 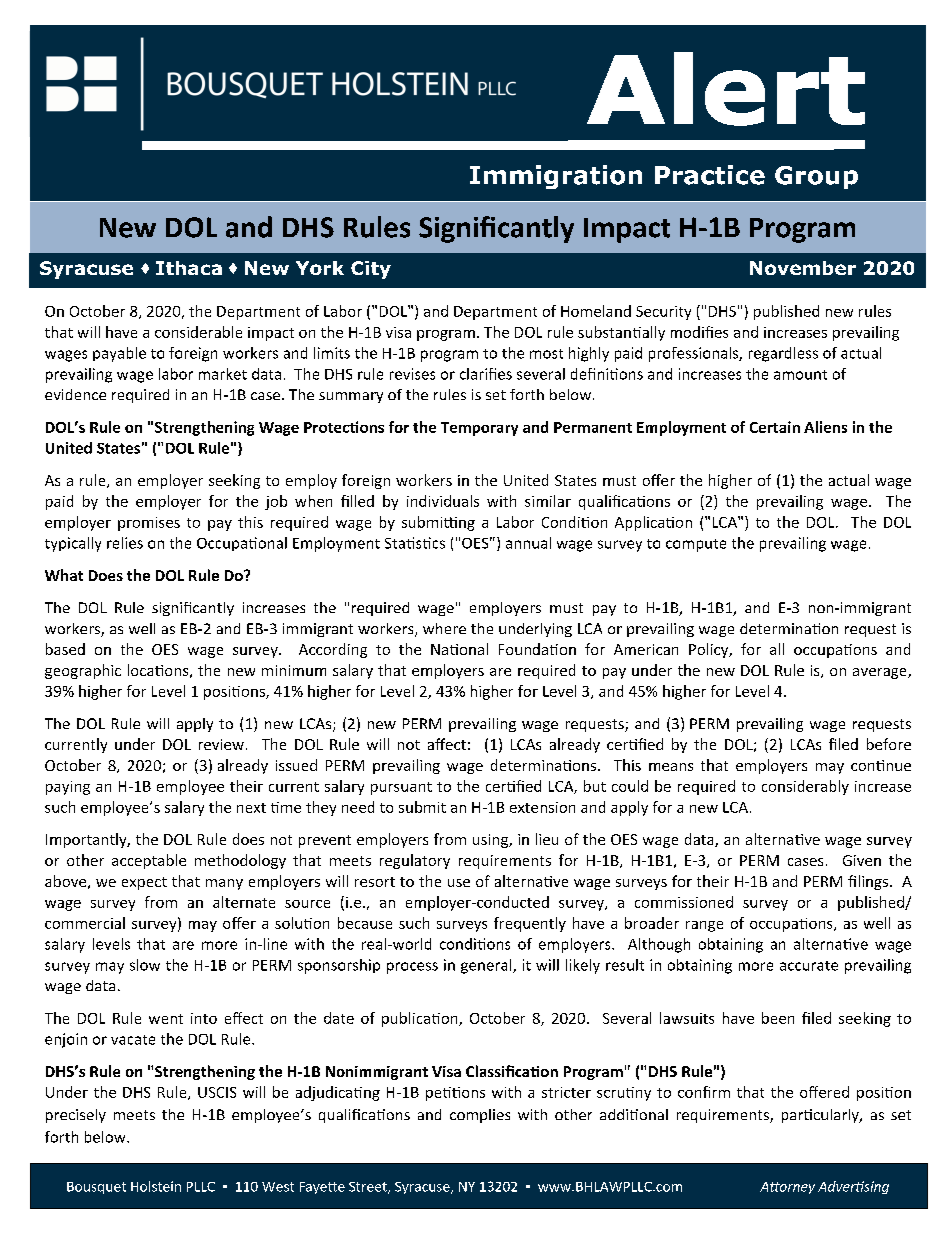 I want to click on Group, so click(x=816, y=177).
